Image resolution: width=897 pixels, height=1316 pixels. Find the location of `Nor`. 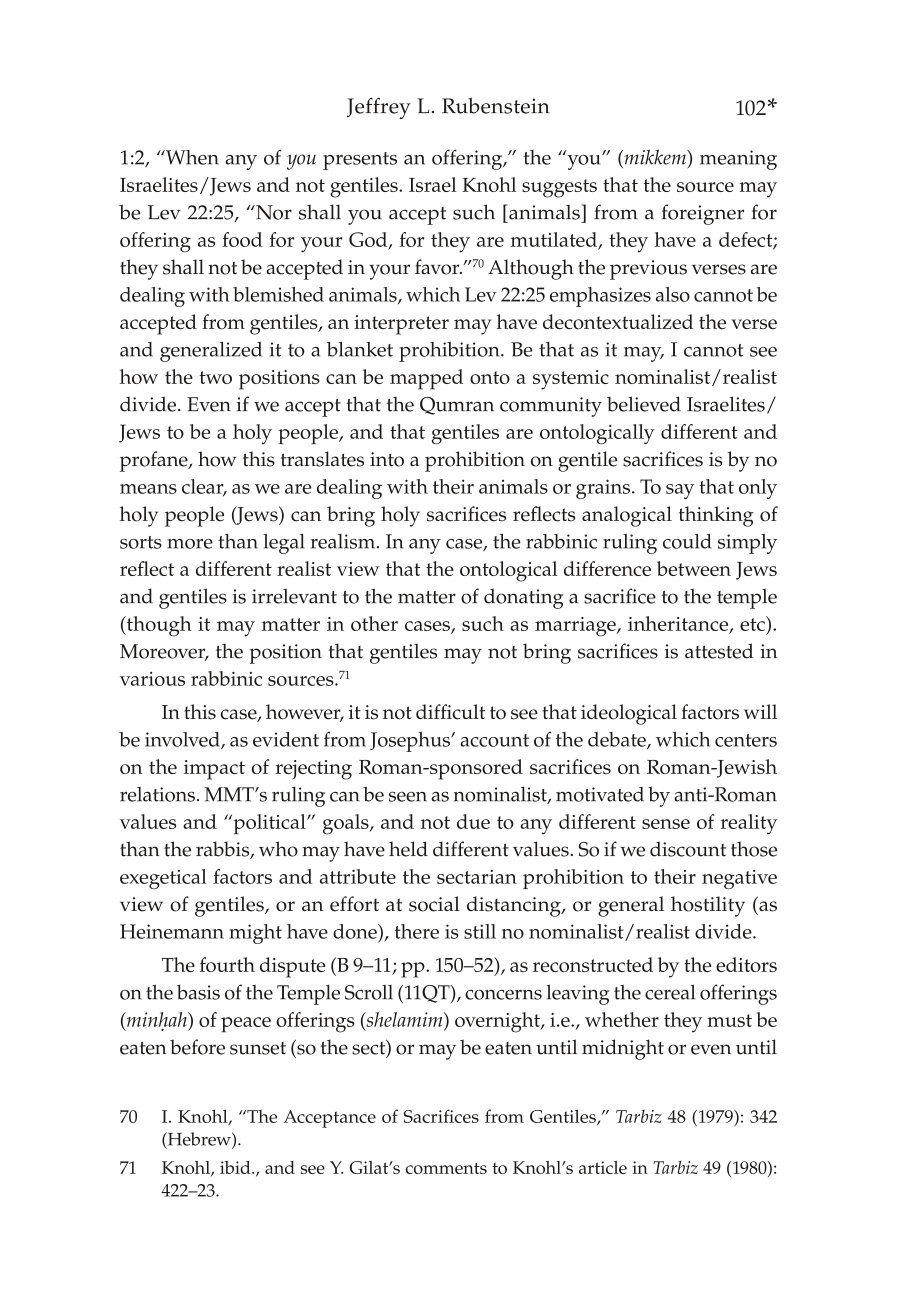

Nor is located at coordinates (273, 212).
